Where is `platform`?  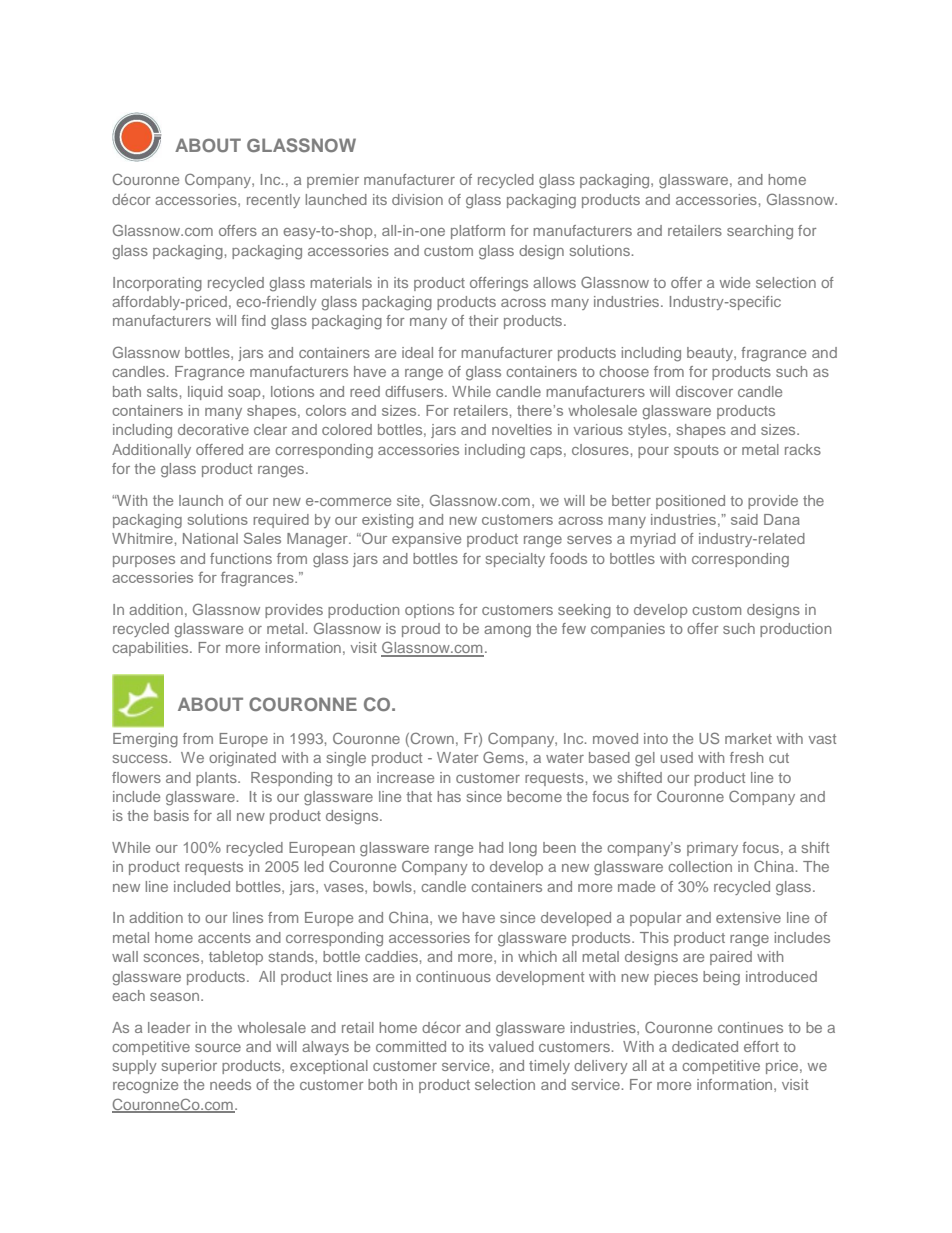 platform is located at coordinates (478, 232).
